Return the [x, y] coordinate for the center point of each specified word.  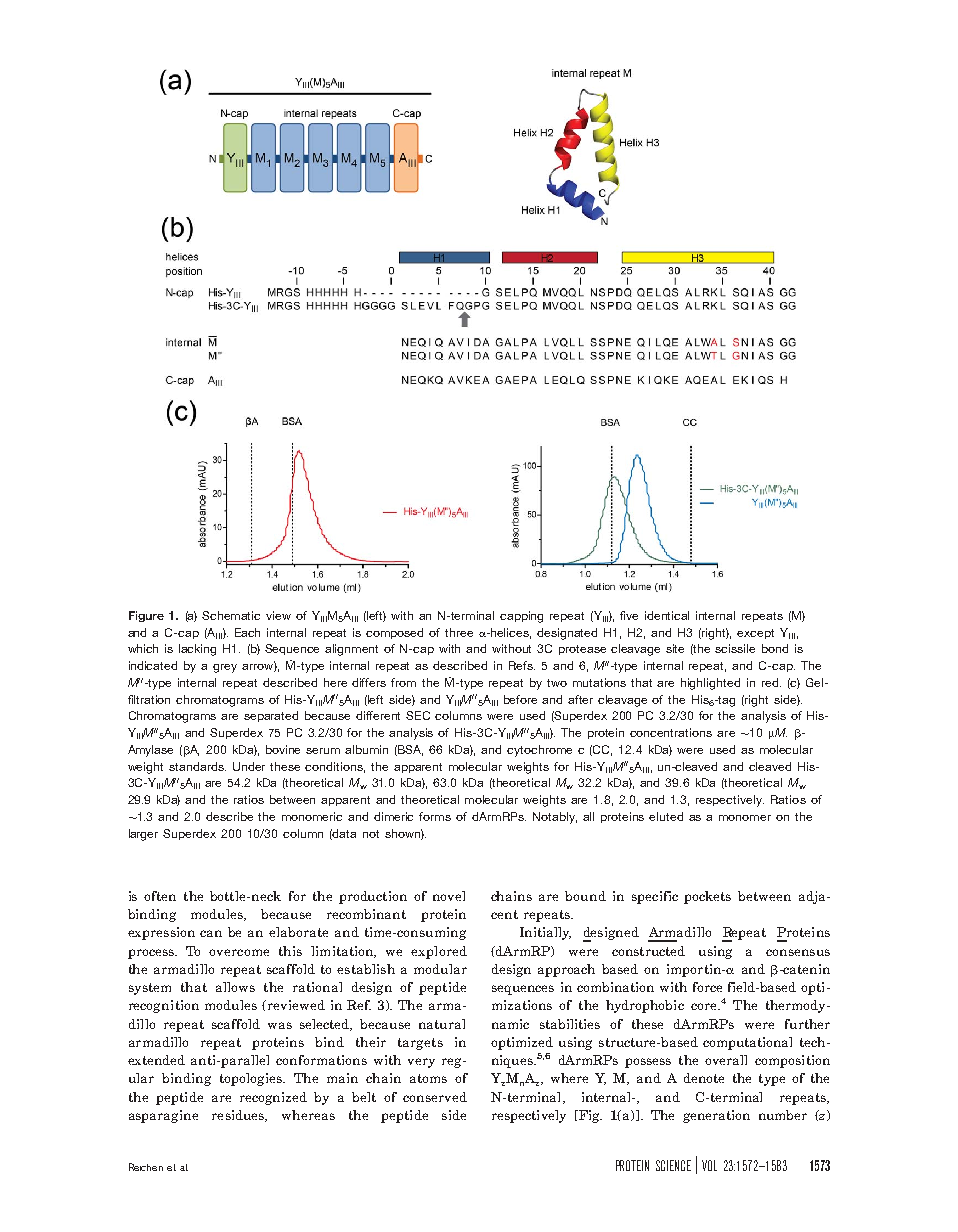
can [211, 933]
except [755, 634]
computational [747, 1043]
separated [271, 716]
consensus [798, 952]
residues [239, 1116]
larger [143, 835]
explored [439, 952]
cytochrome [539, 751]
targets [420, 1044]
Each [247, 632]
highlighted [710, 684]
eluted [666, 816]
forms [435, 816]
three [459, 632]
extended [156, 1060]
